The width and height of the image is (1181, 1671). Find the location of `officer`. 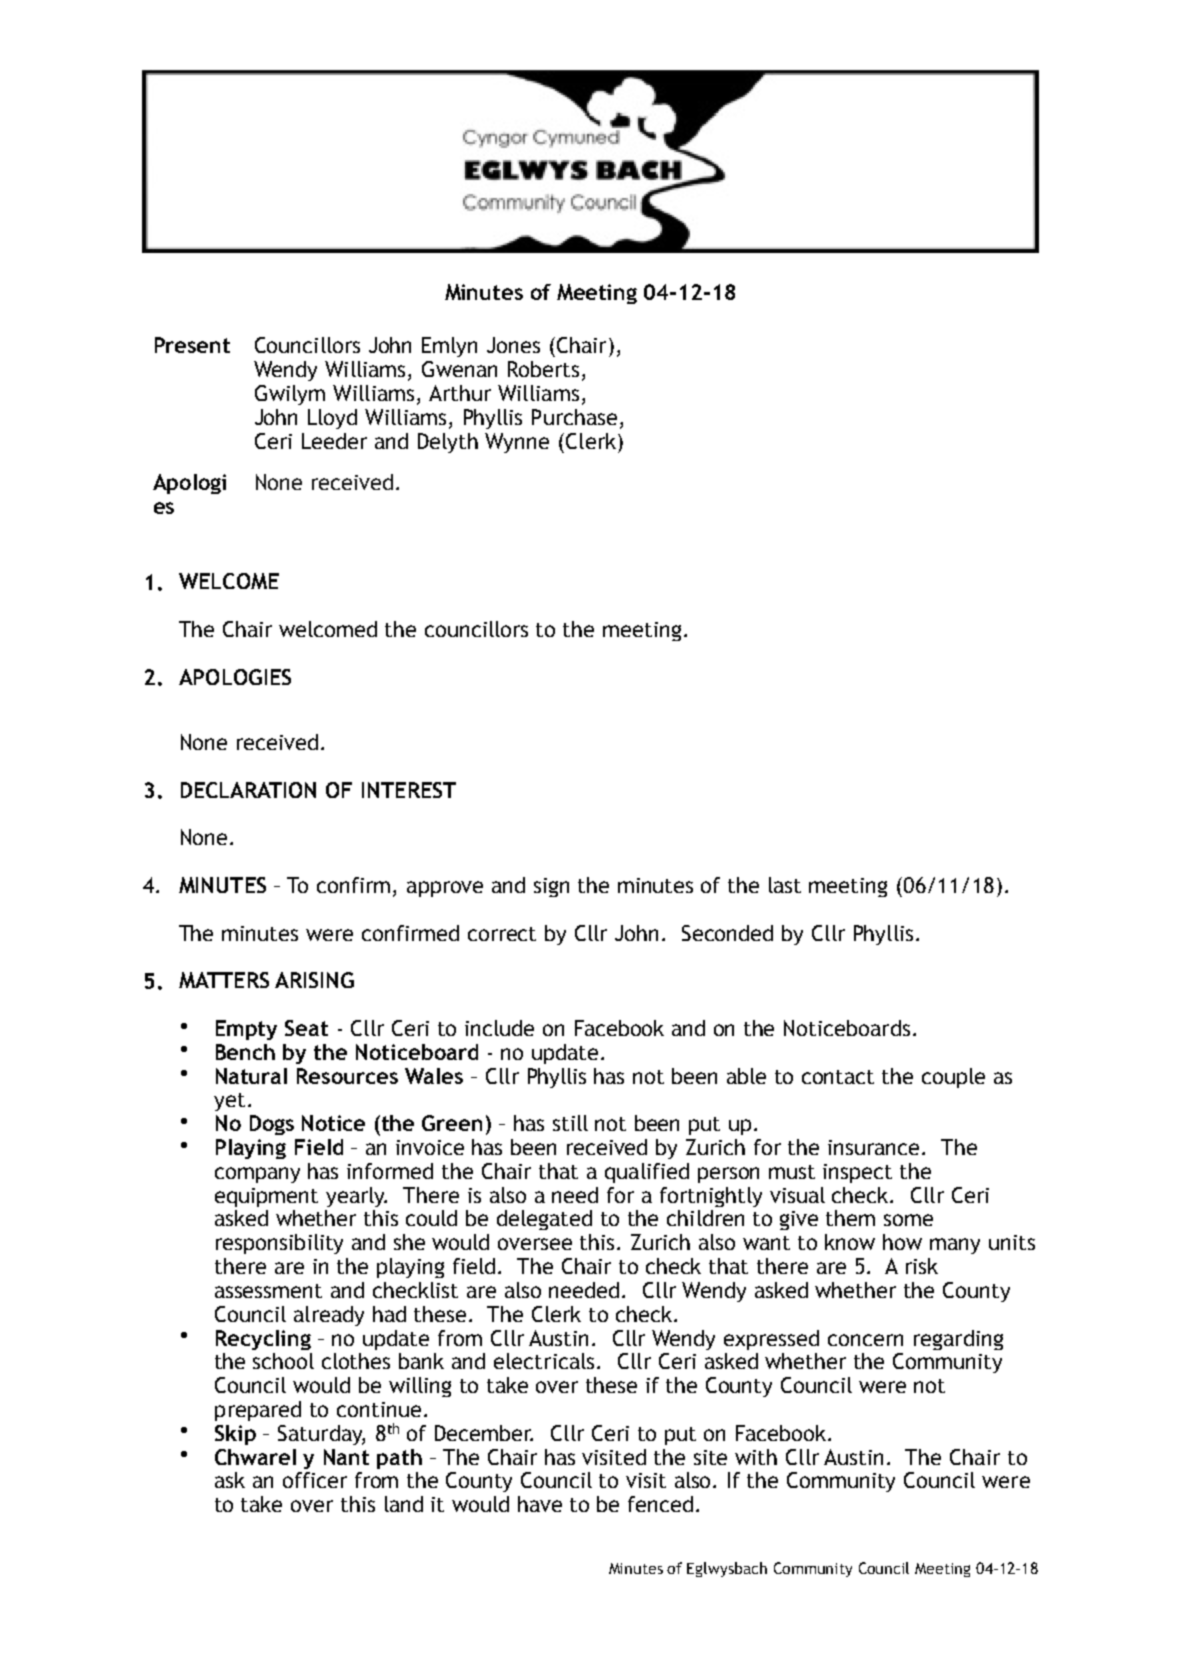

officer is located at coordinates (315, 1480).
